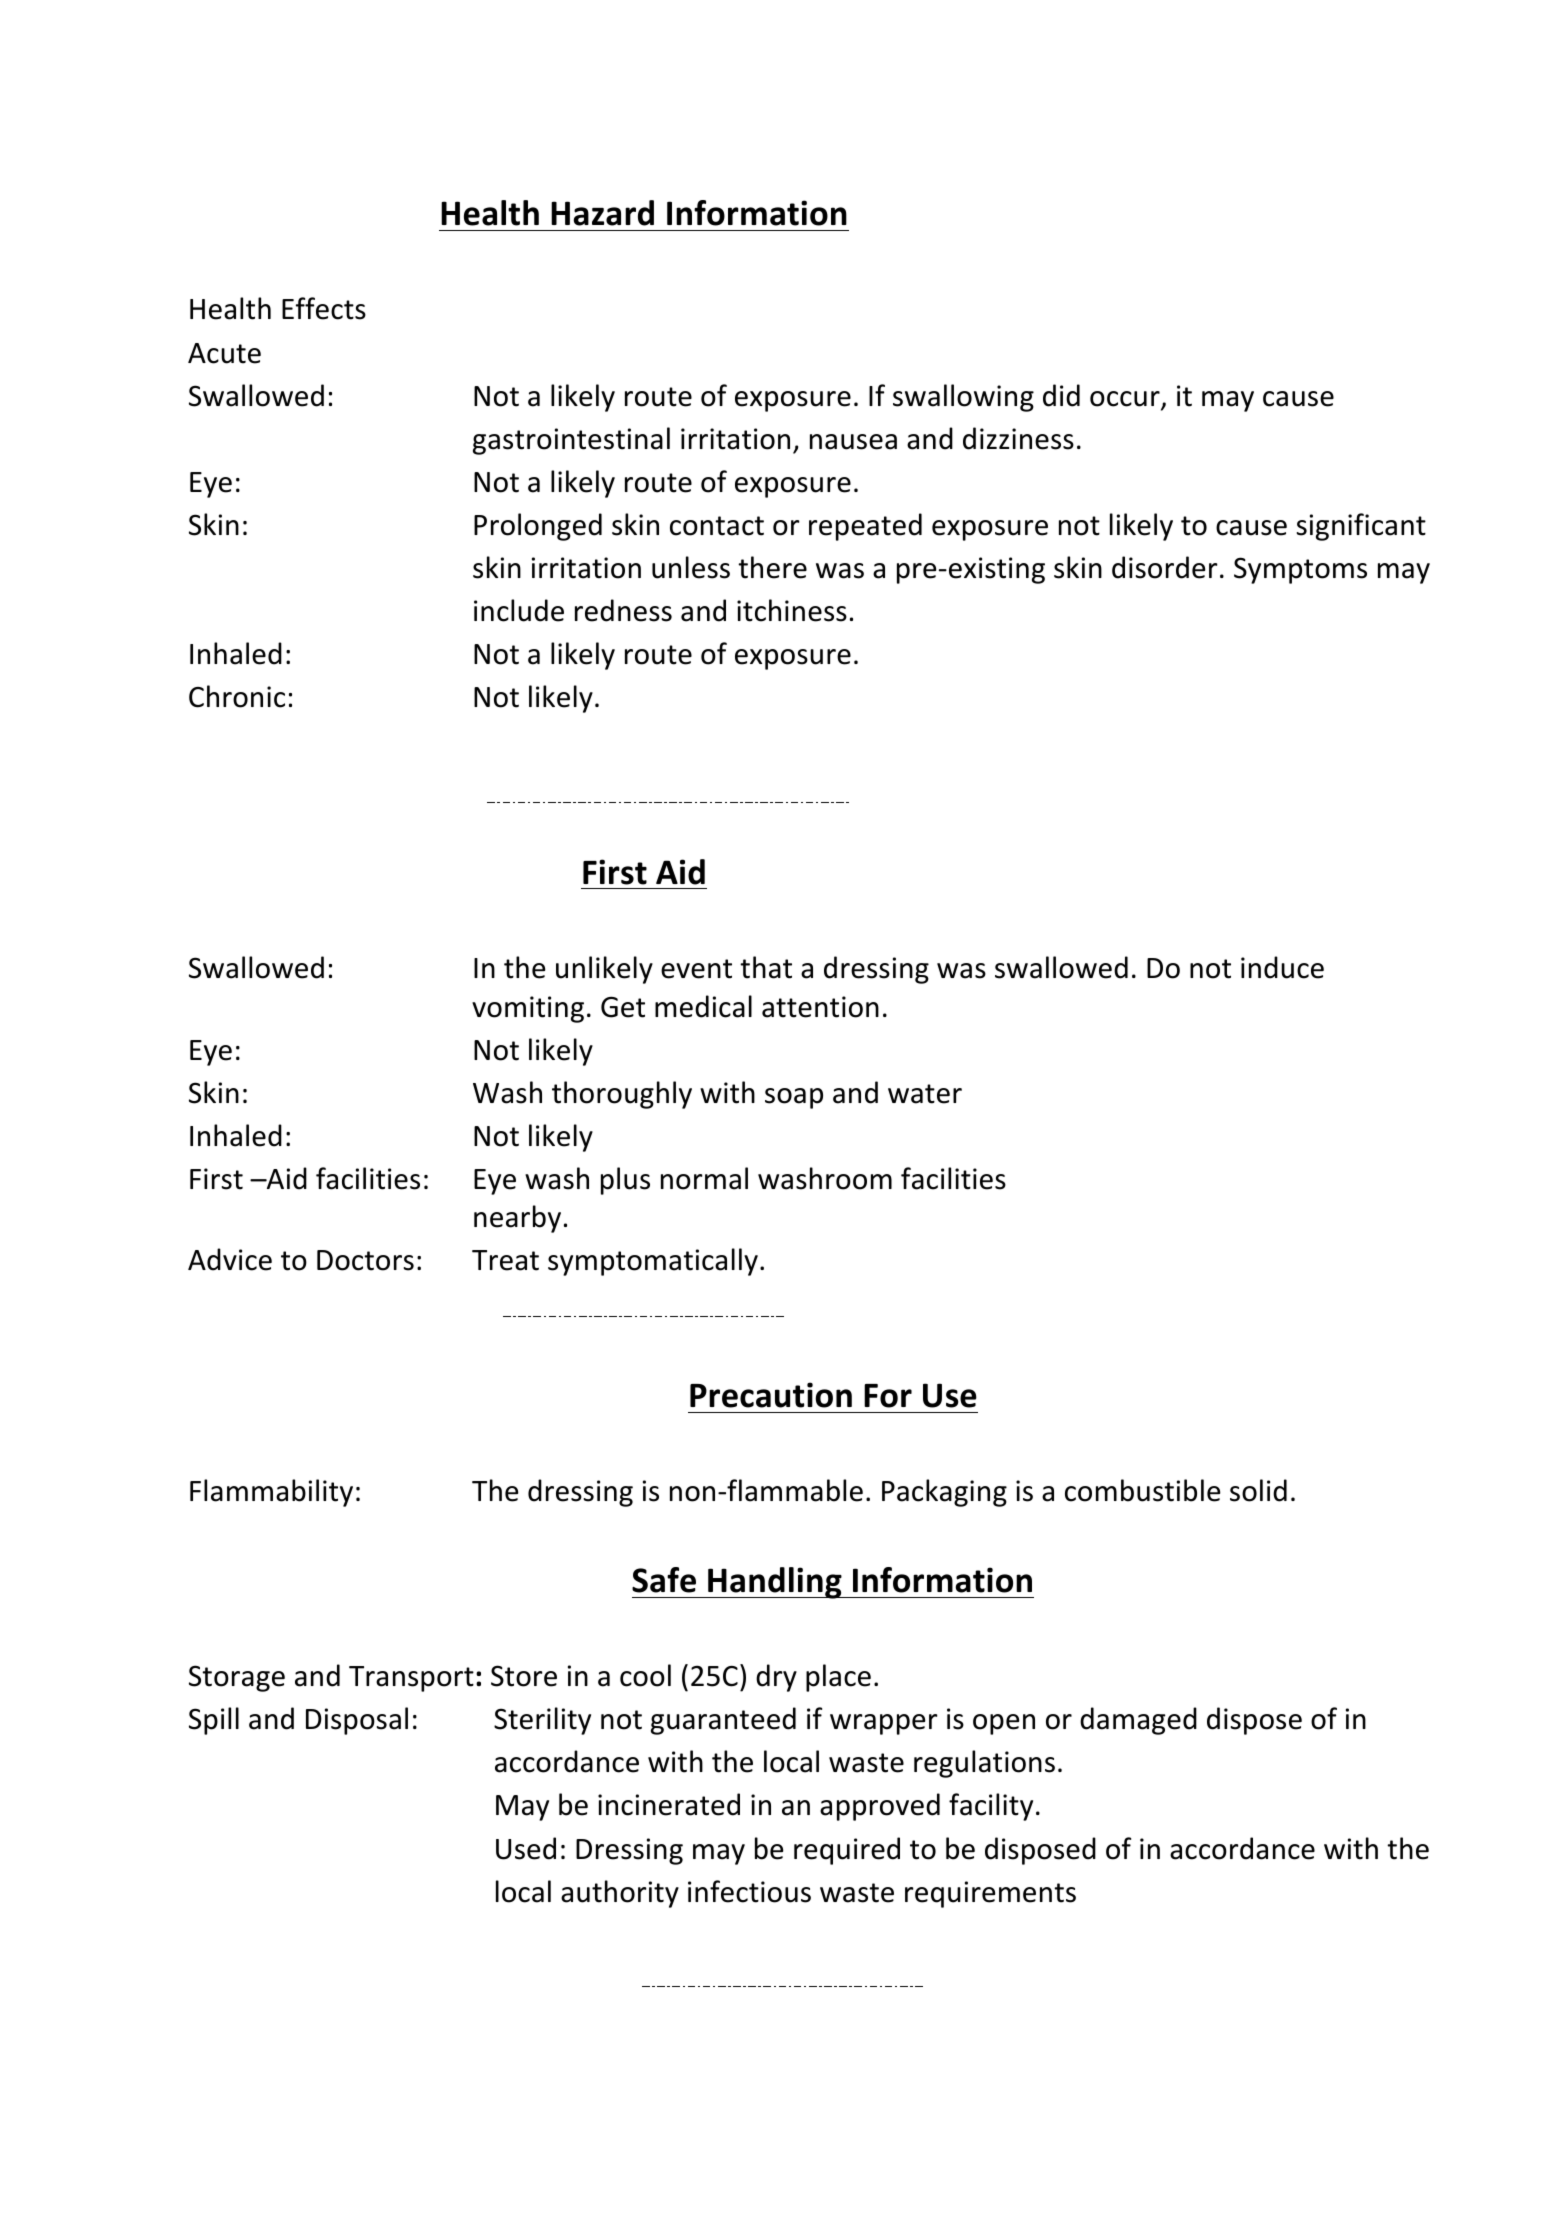 This image has width=1567, height=2216. Describe the element at coordinates (1126, 400) in the image. I see `occur` at that location.
